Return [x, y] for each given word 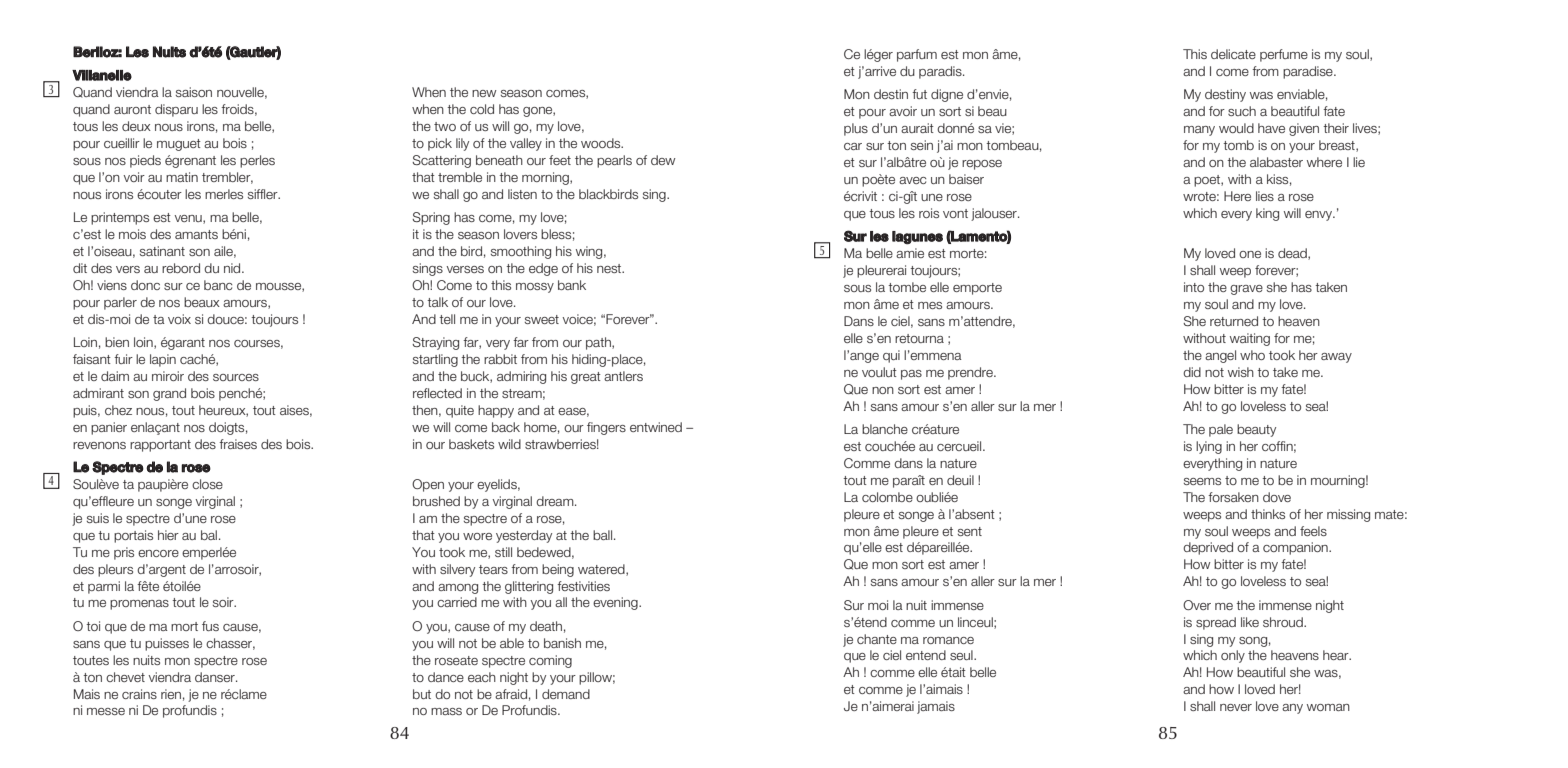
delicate [1233, 54]
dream [556, 501]
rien [171, 694]
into [1194, 287]
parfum [917, 55]
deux [136, 126]
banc [218, 285]
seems [1202, 481]
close [207, 484]
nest [610, 268]
